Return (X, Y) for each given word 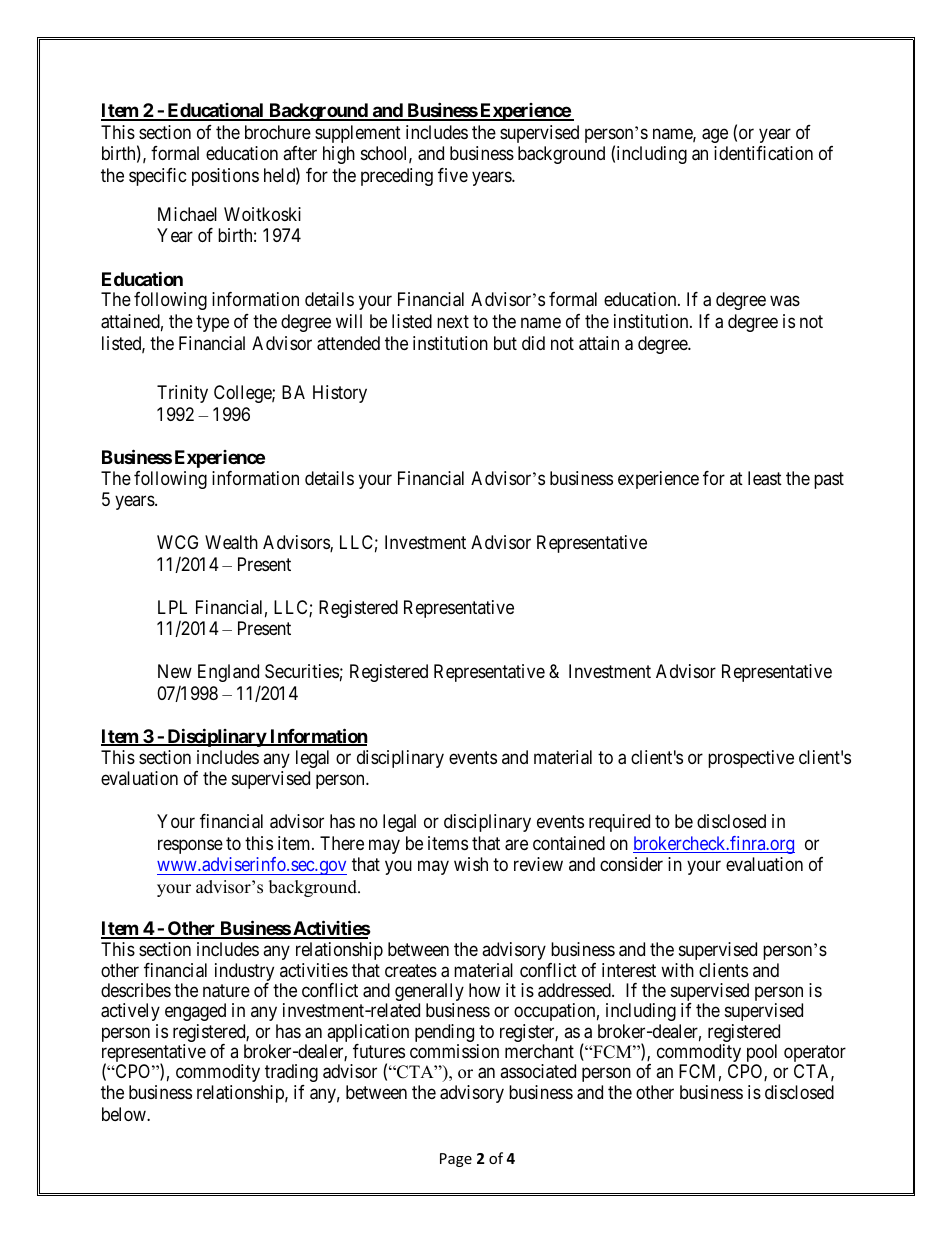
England (228, 673)
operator (815, 1055)
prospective (751, 759)
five (453, 175)
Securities (302, 671)
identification (763, 153)
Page (456, 1160)
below (125, 1114)
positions (225, 177)
